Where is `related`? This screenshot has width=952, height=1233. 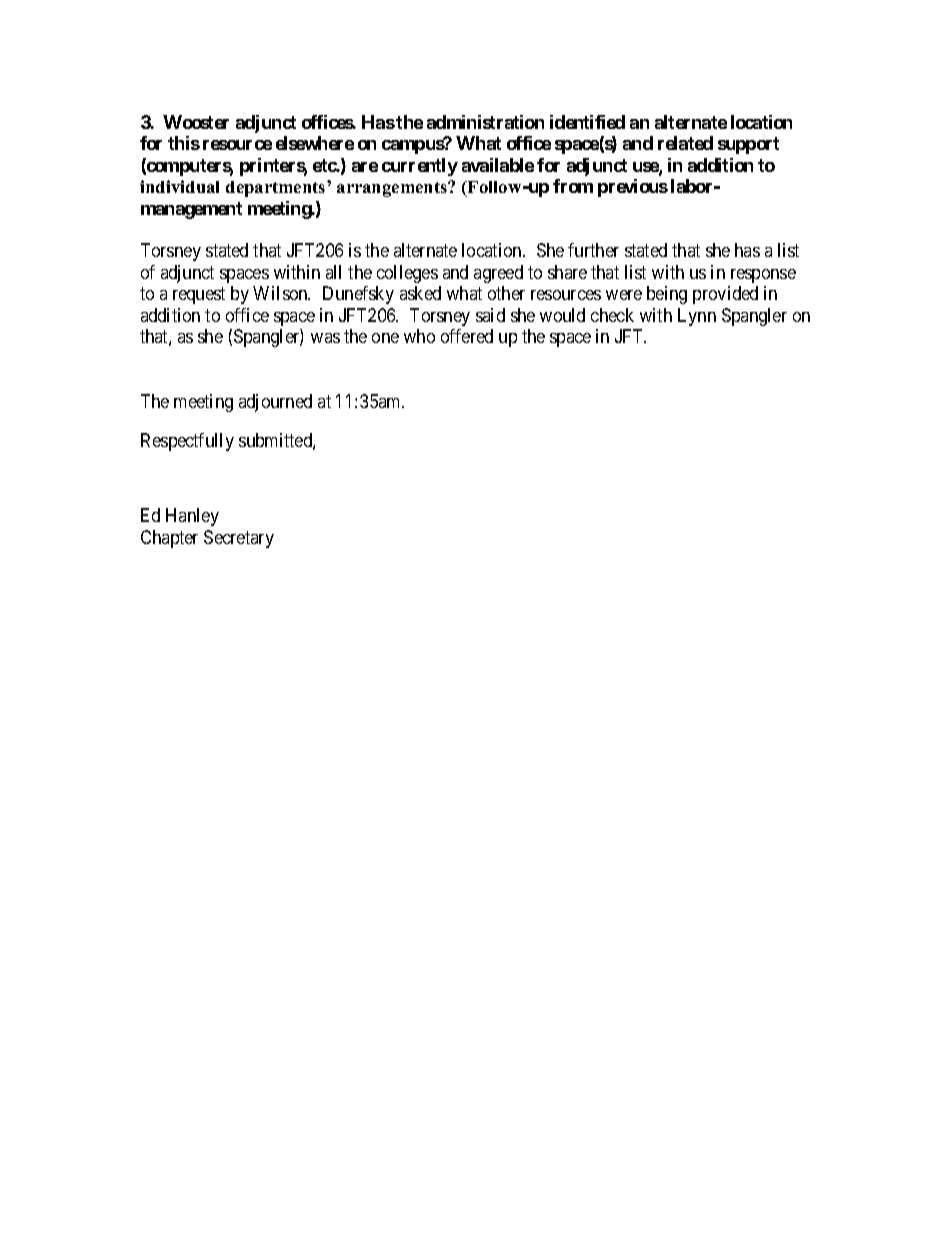 related is located at coordinates (685, 143).
